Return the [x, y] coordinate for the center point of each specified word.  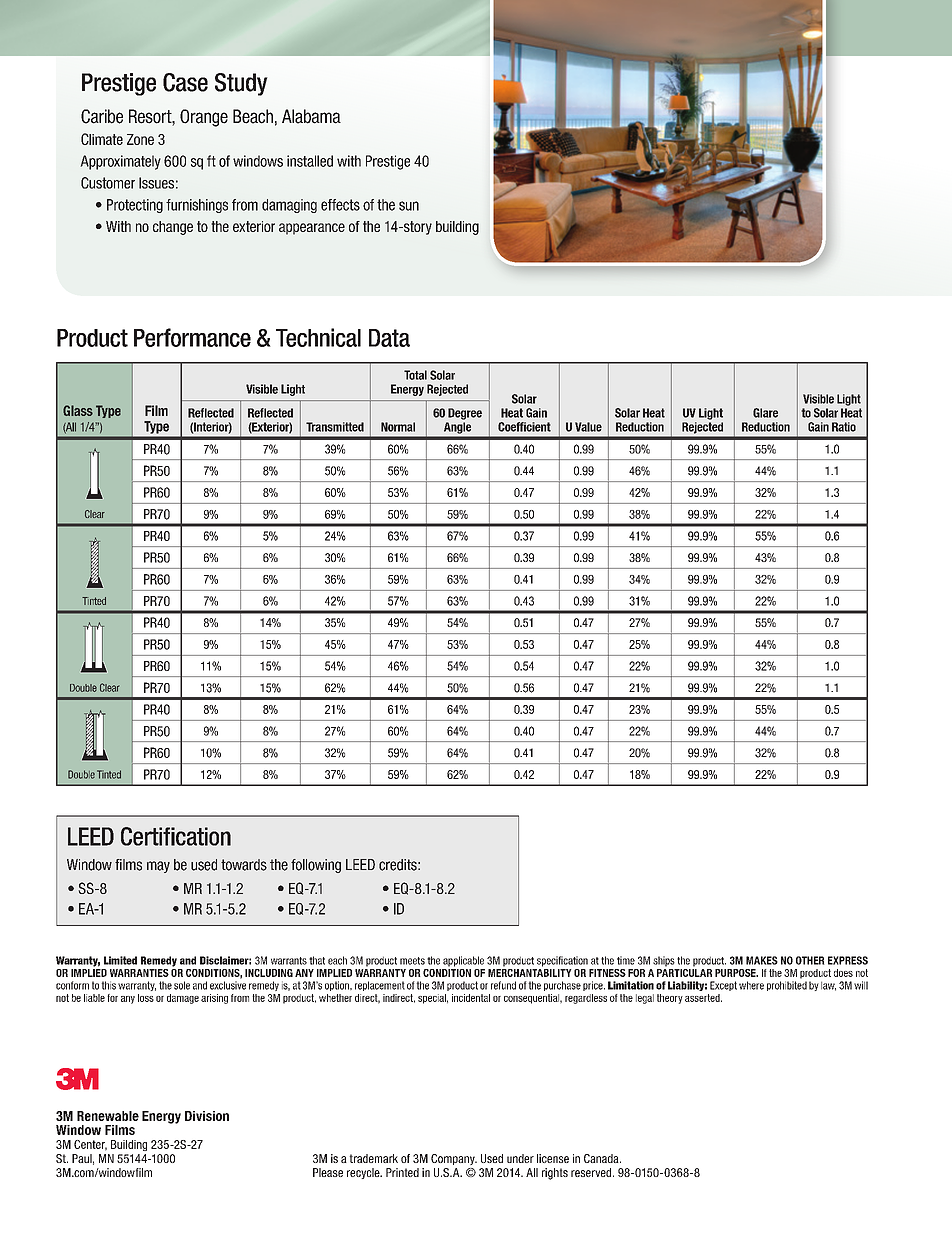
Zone [140, 139]
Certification [176, 836]
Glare [765, 413]
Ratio [844, 427]
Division [207, 1116]
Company [454, 1159]
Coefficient [524, 427]
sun [409, 206]
